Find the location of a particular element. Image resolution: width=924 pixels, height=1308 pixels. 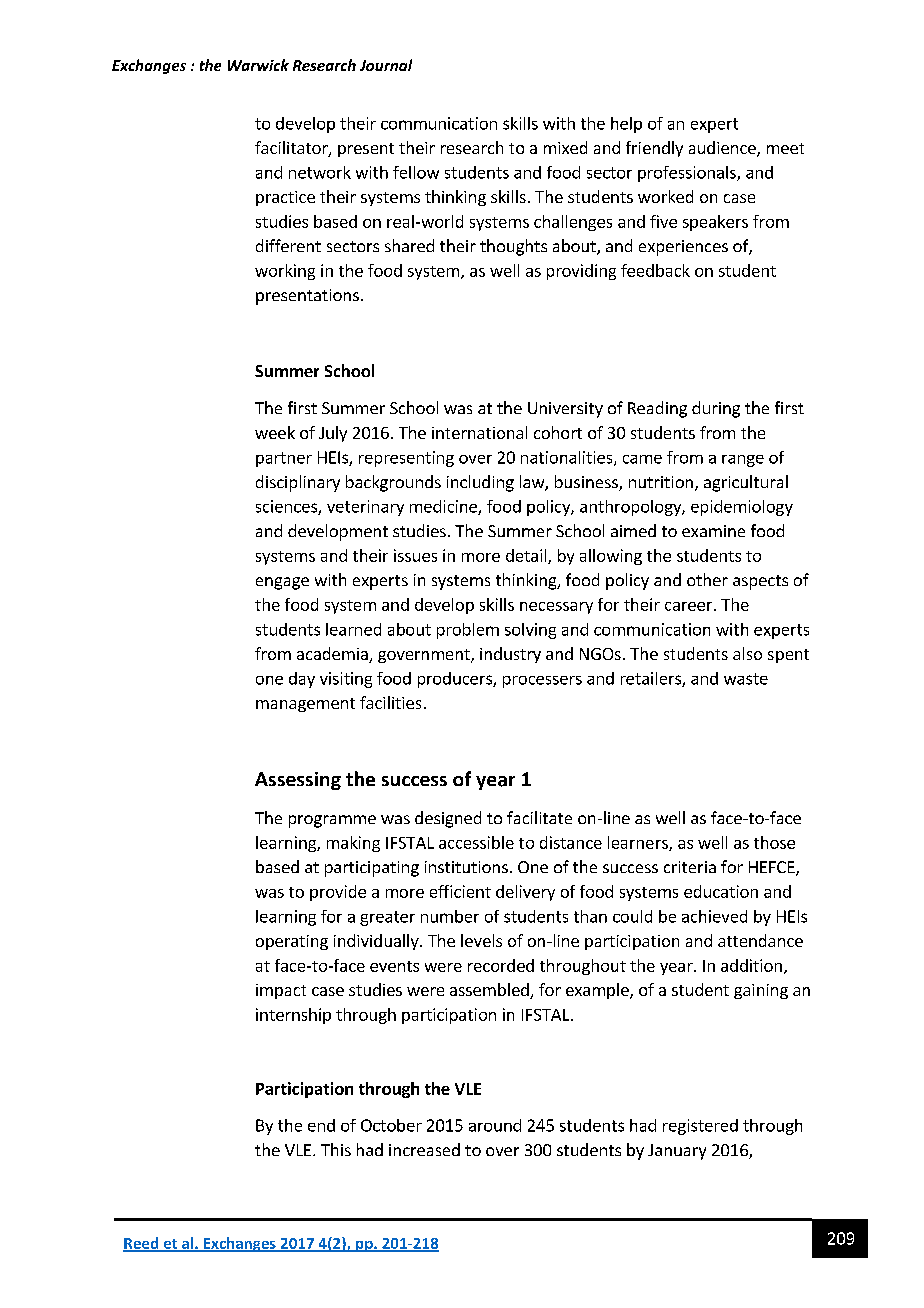

audience is located at coordinates (723, 149).
